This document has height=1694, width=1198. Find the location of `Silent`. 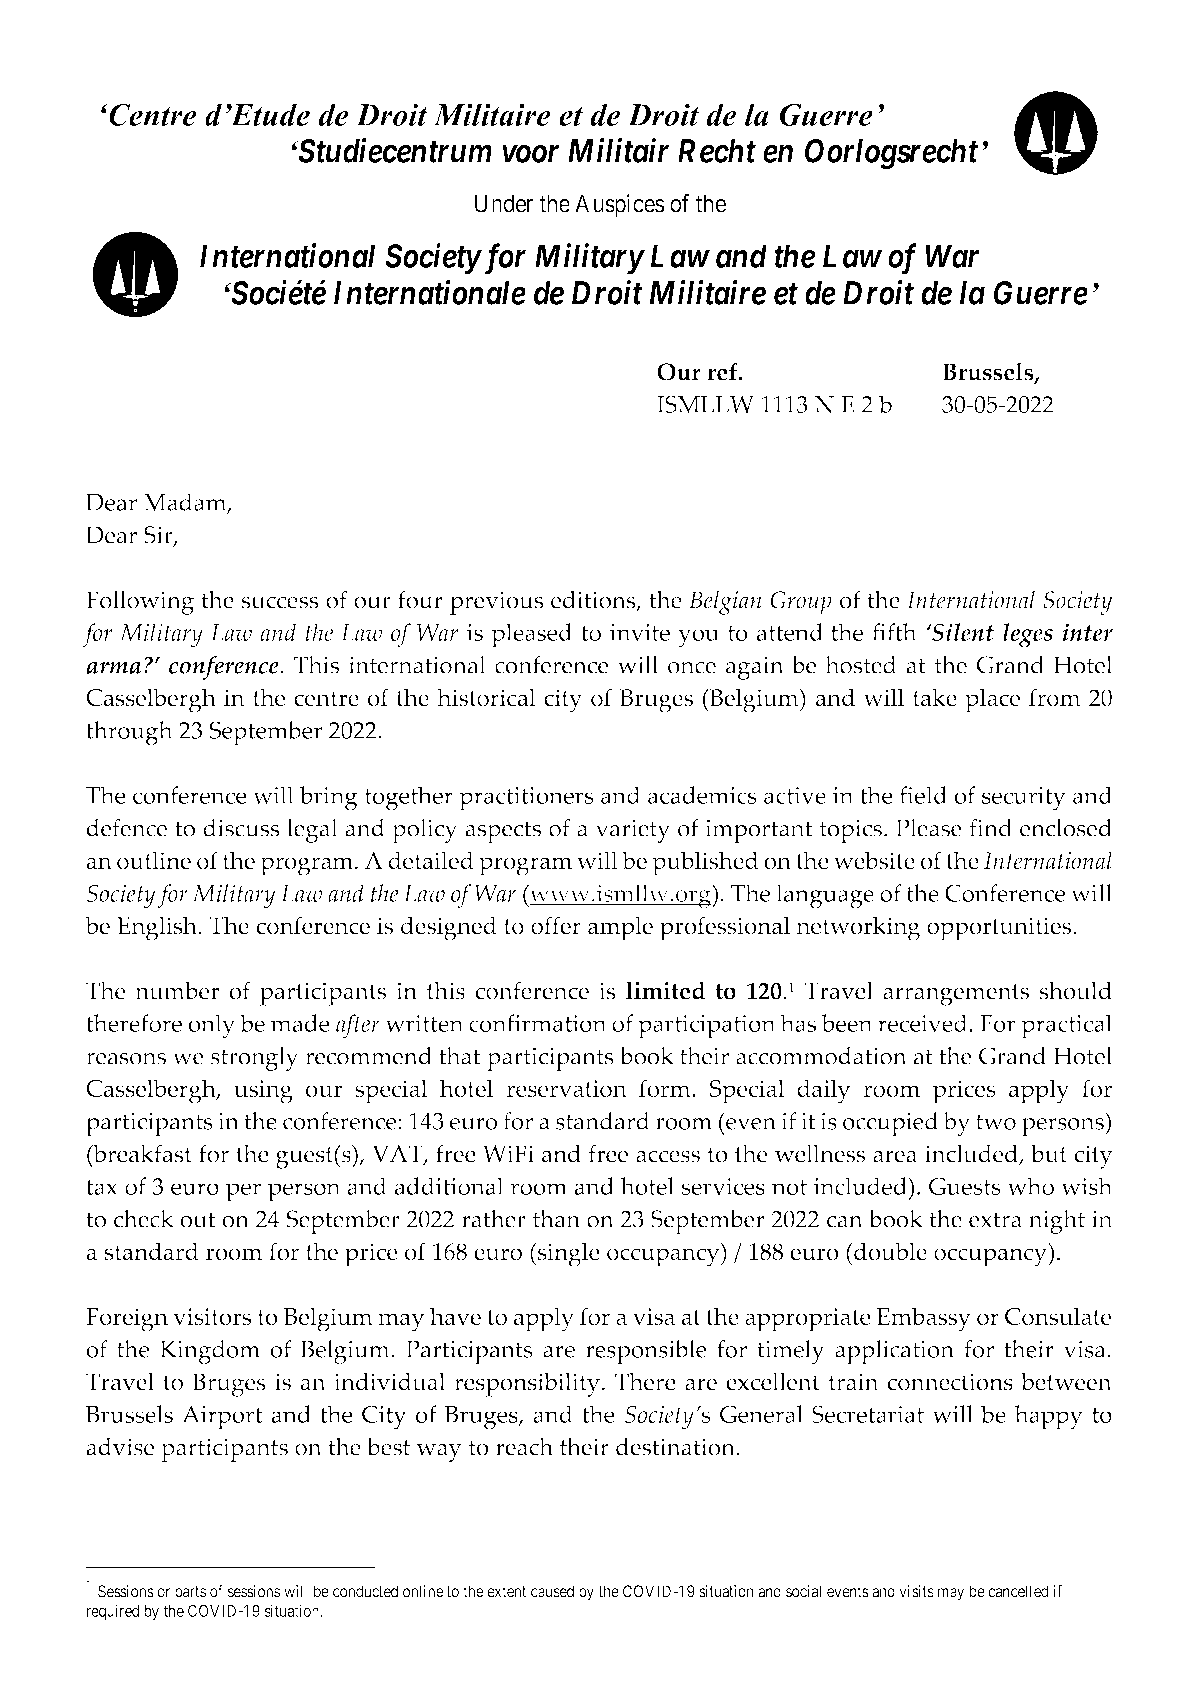

Silent is located at coordinates (962, 632).
